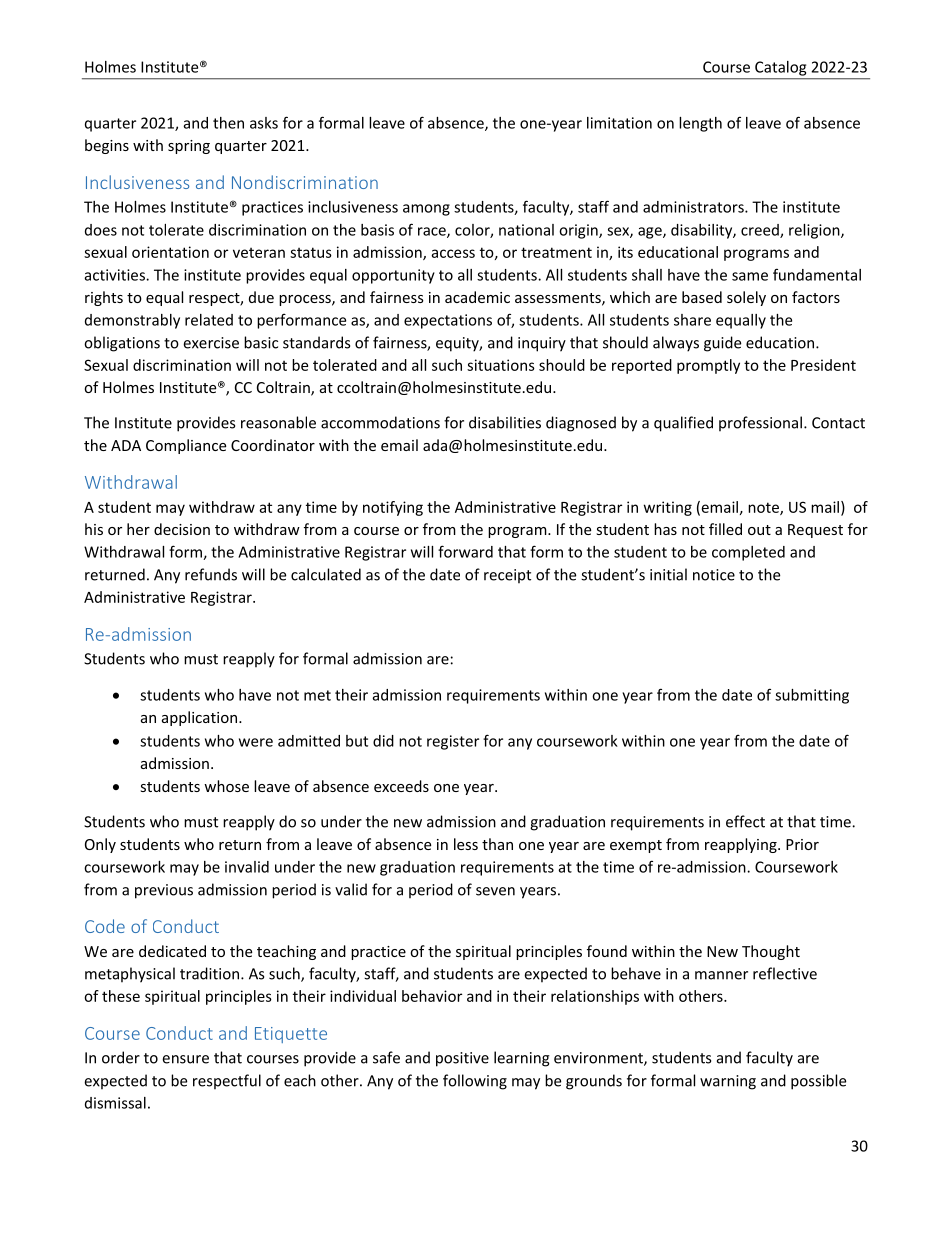 This page has height=1233, width=952. Describe the element at coordinates (228, 123) in the page. I see `then` at that location.
